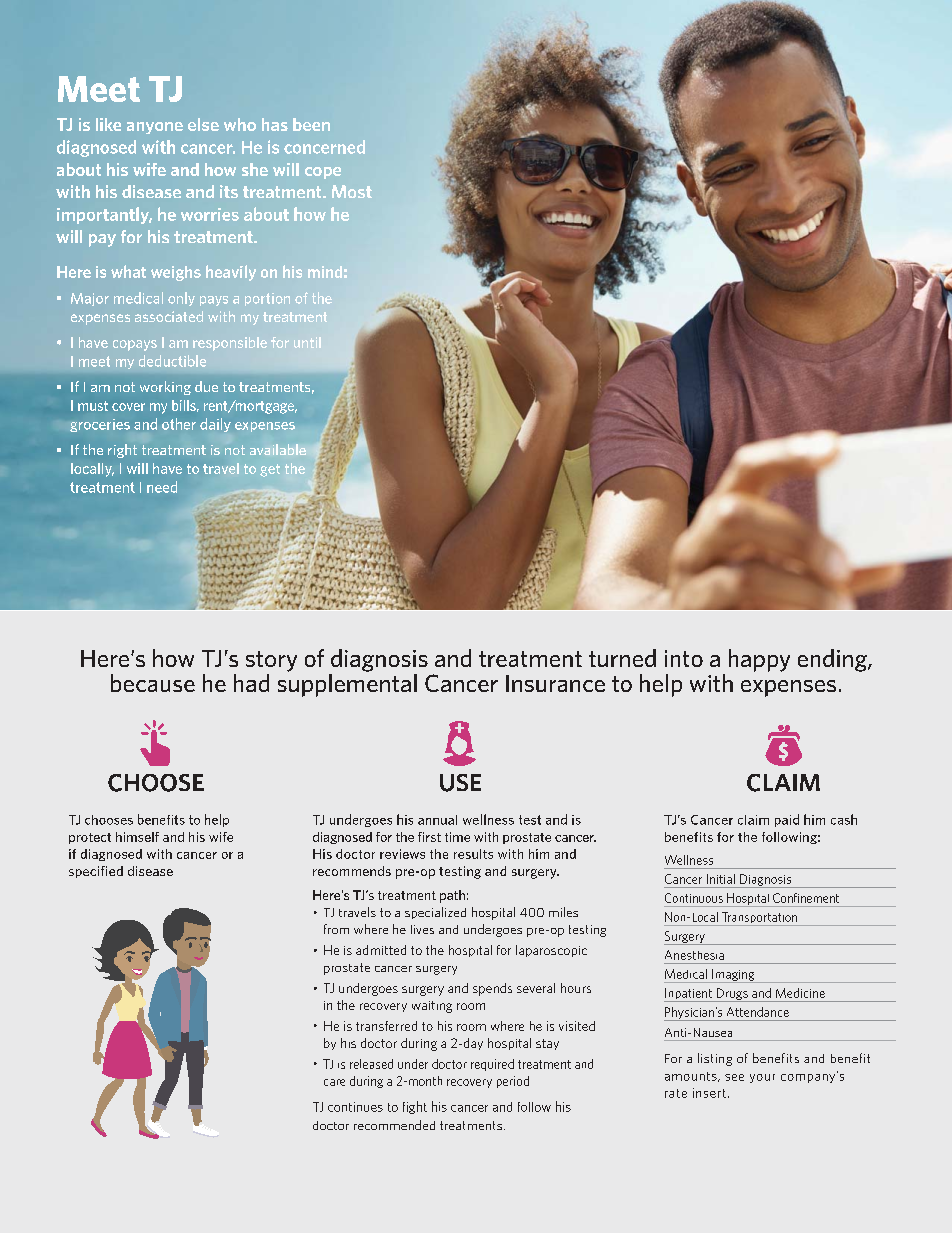  Describe the element at coordinates (513, 1082) in the screenshot. I see `period` at that location.
